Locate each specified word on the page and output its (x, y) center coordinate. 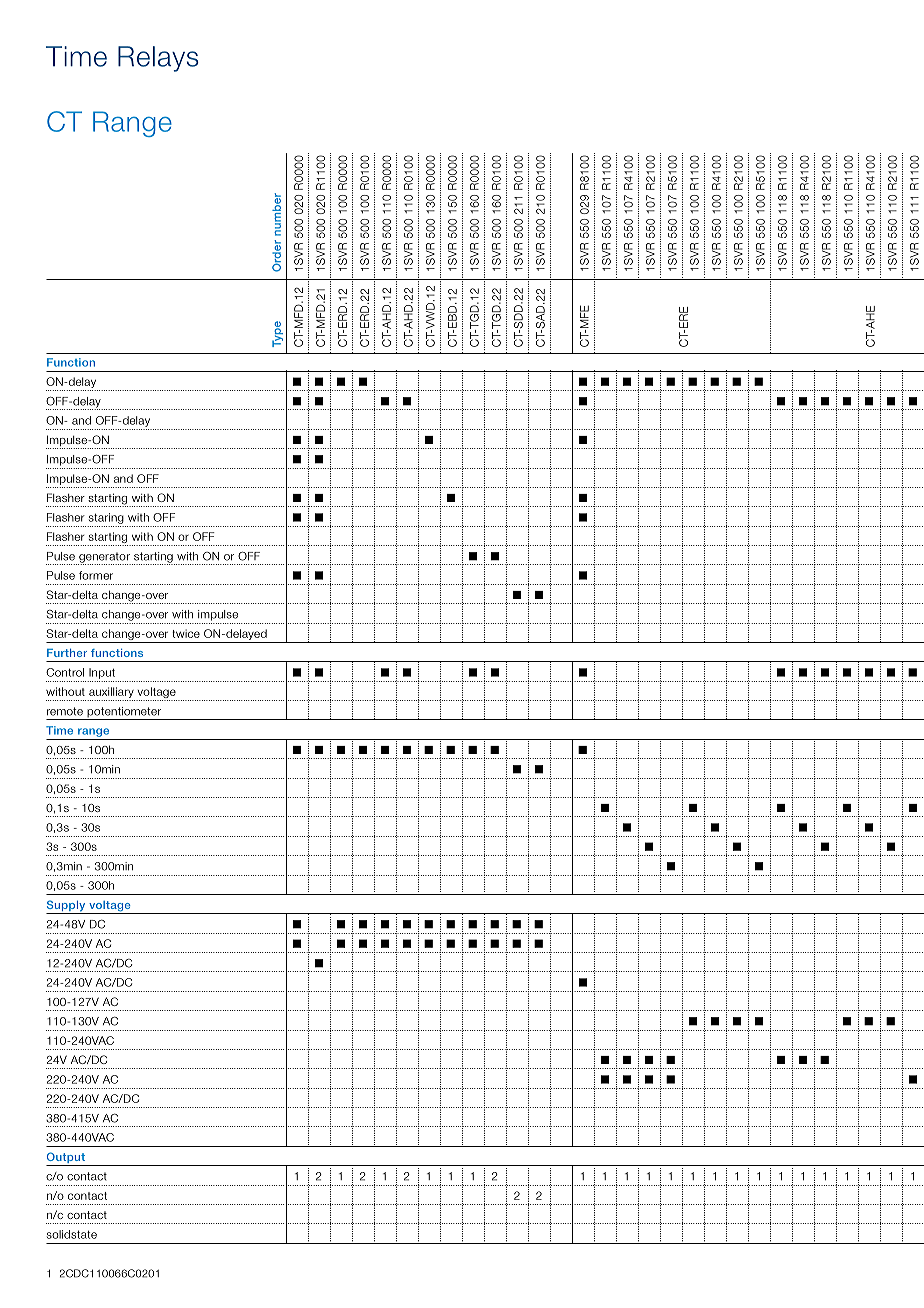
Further (67, 653)
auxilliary (111, 694)
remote (65, 711)
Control (65, 672)
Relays (158, 59)
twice (186, 633)
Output (66, 1159)
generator (104, 558)
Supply (67, 907)
